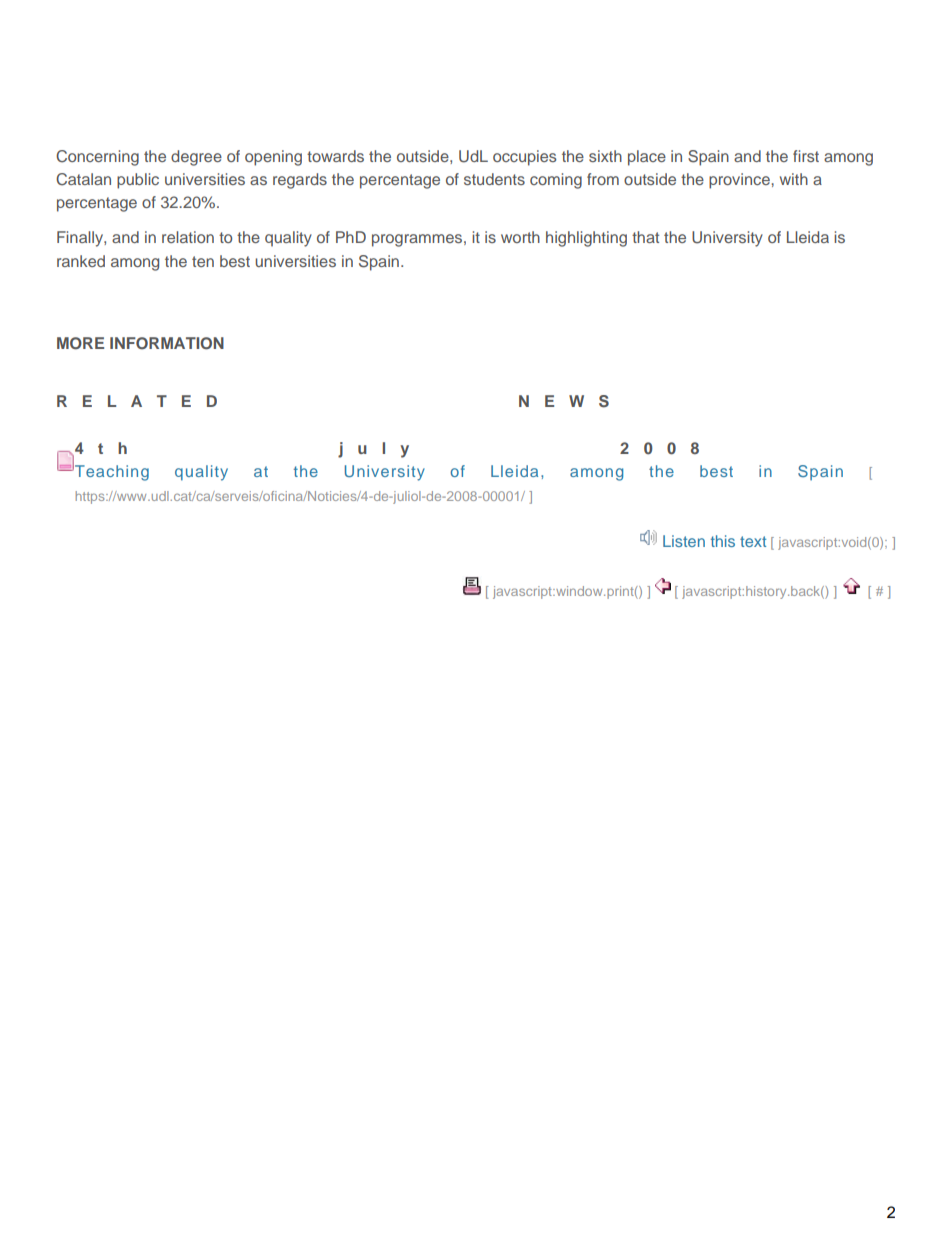  Describe the element at coordinates (586, 239) in the screenshot. I see `highlighting` at that location.
